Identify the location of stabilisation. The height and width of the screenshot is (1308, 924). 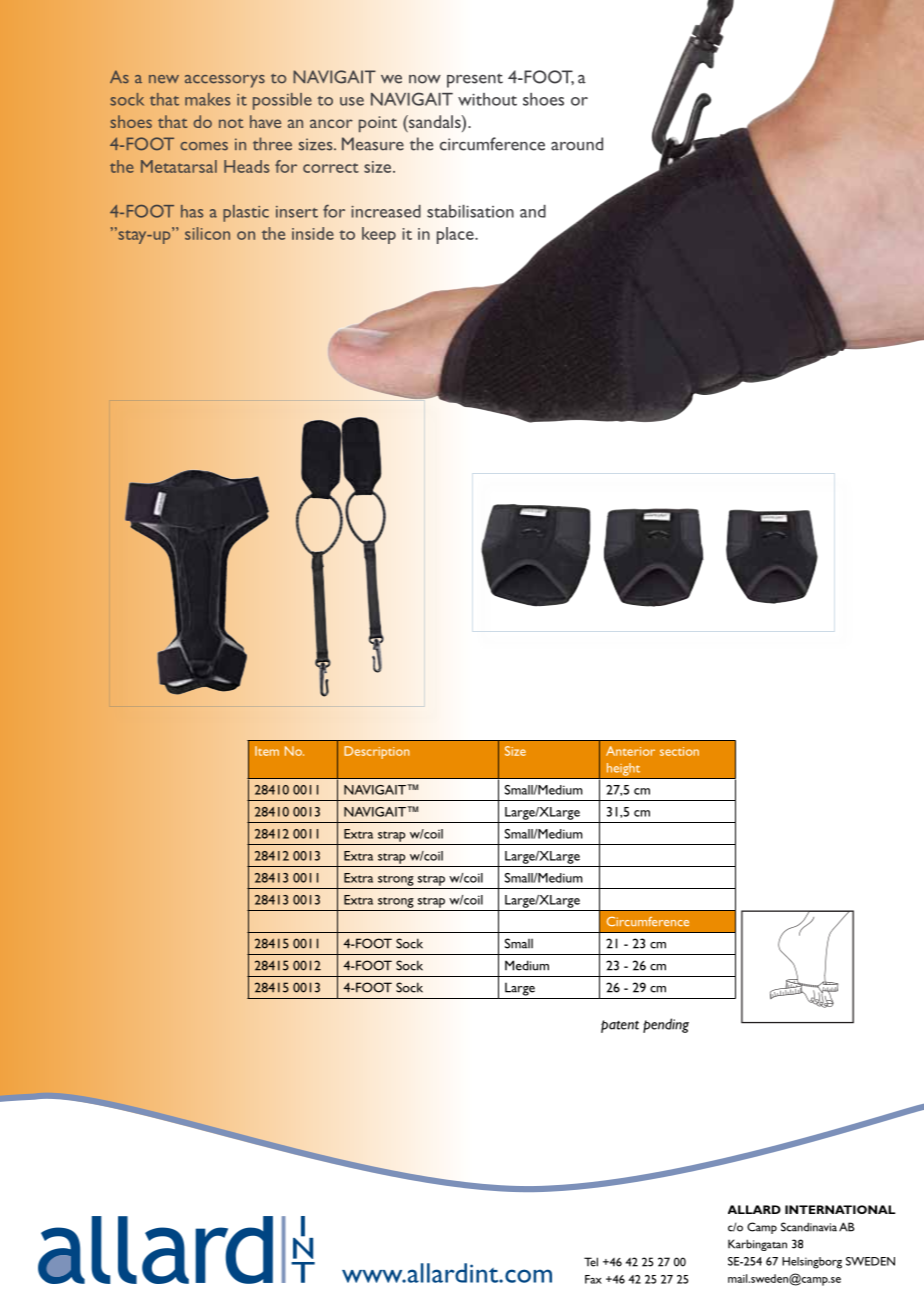
(470, 211).
